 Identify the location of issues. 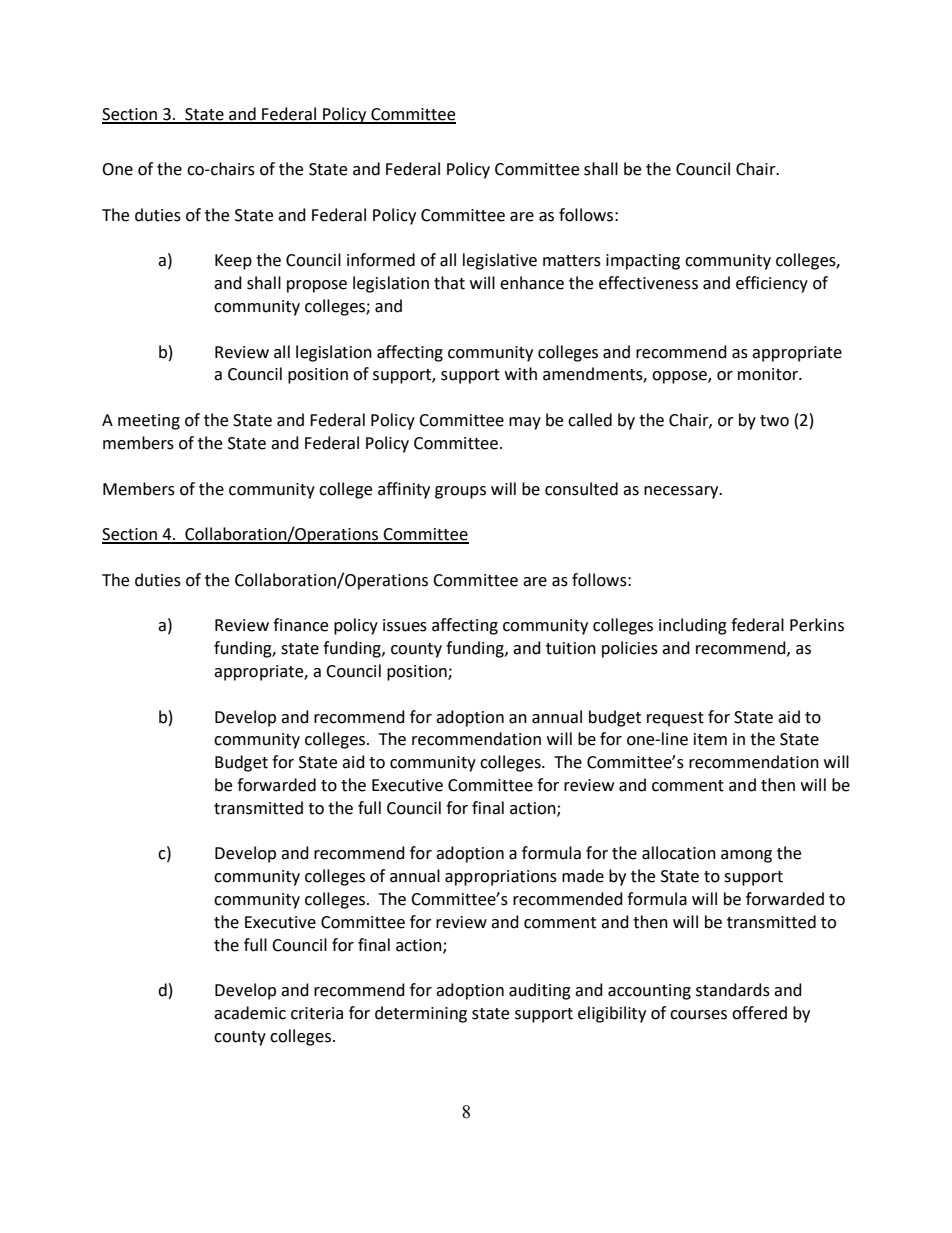
(405, 625).
